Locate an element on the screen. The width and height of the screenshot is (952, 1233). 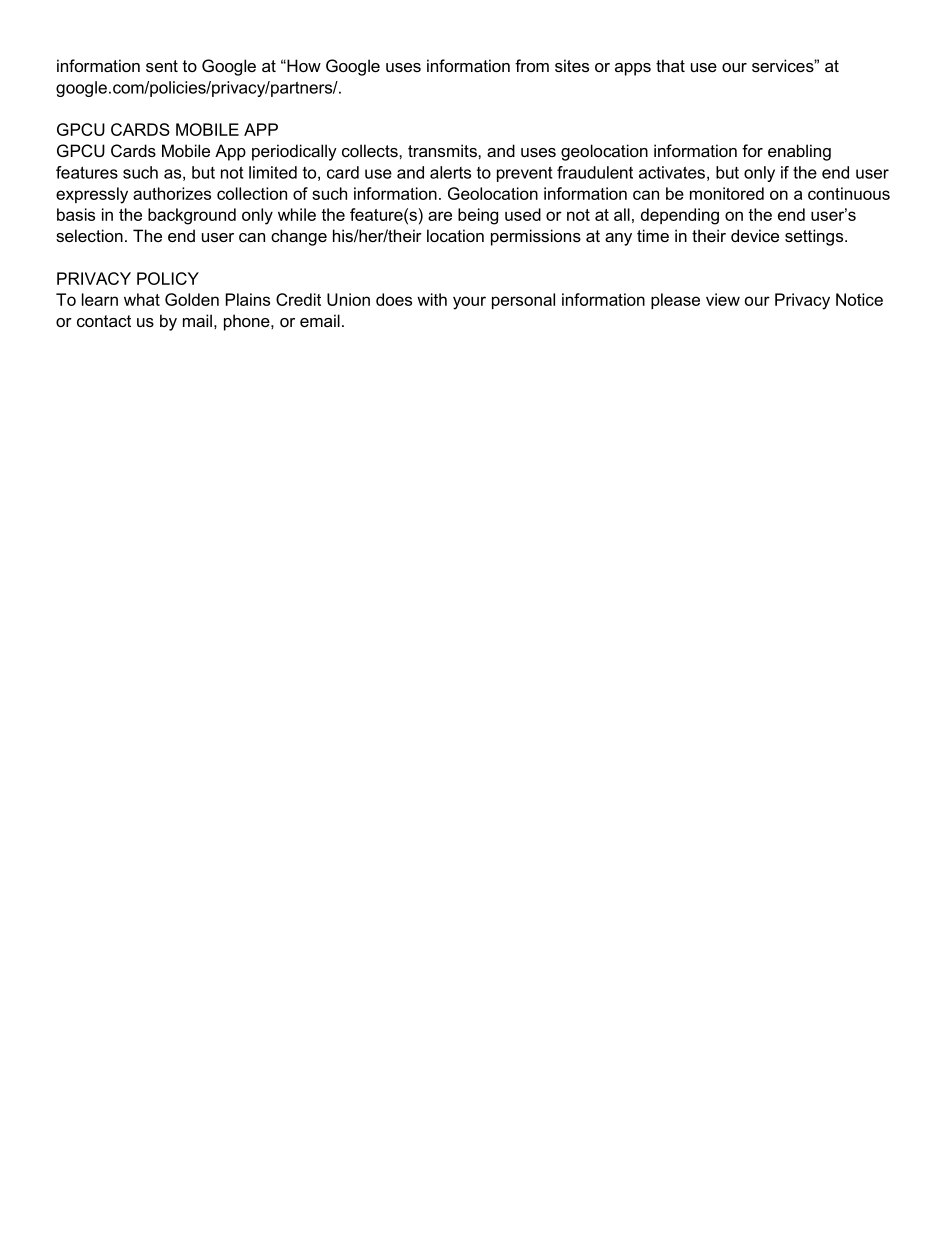
authorizes is located at coordinates (172, 193).
